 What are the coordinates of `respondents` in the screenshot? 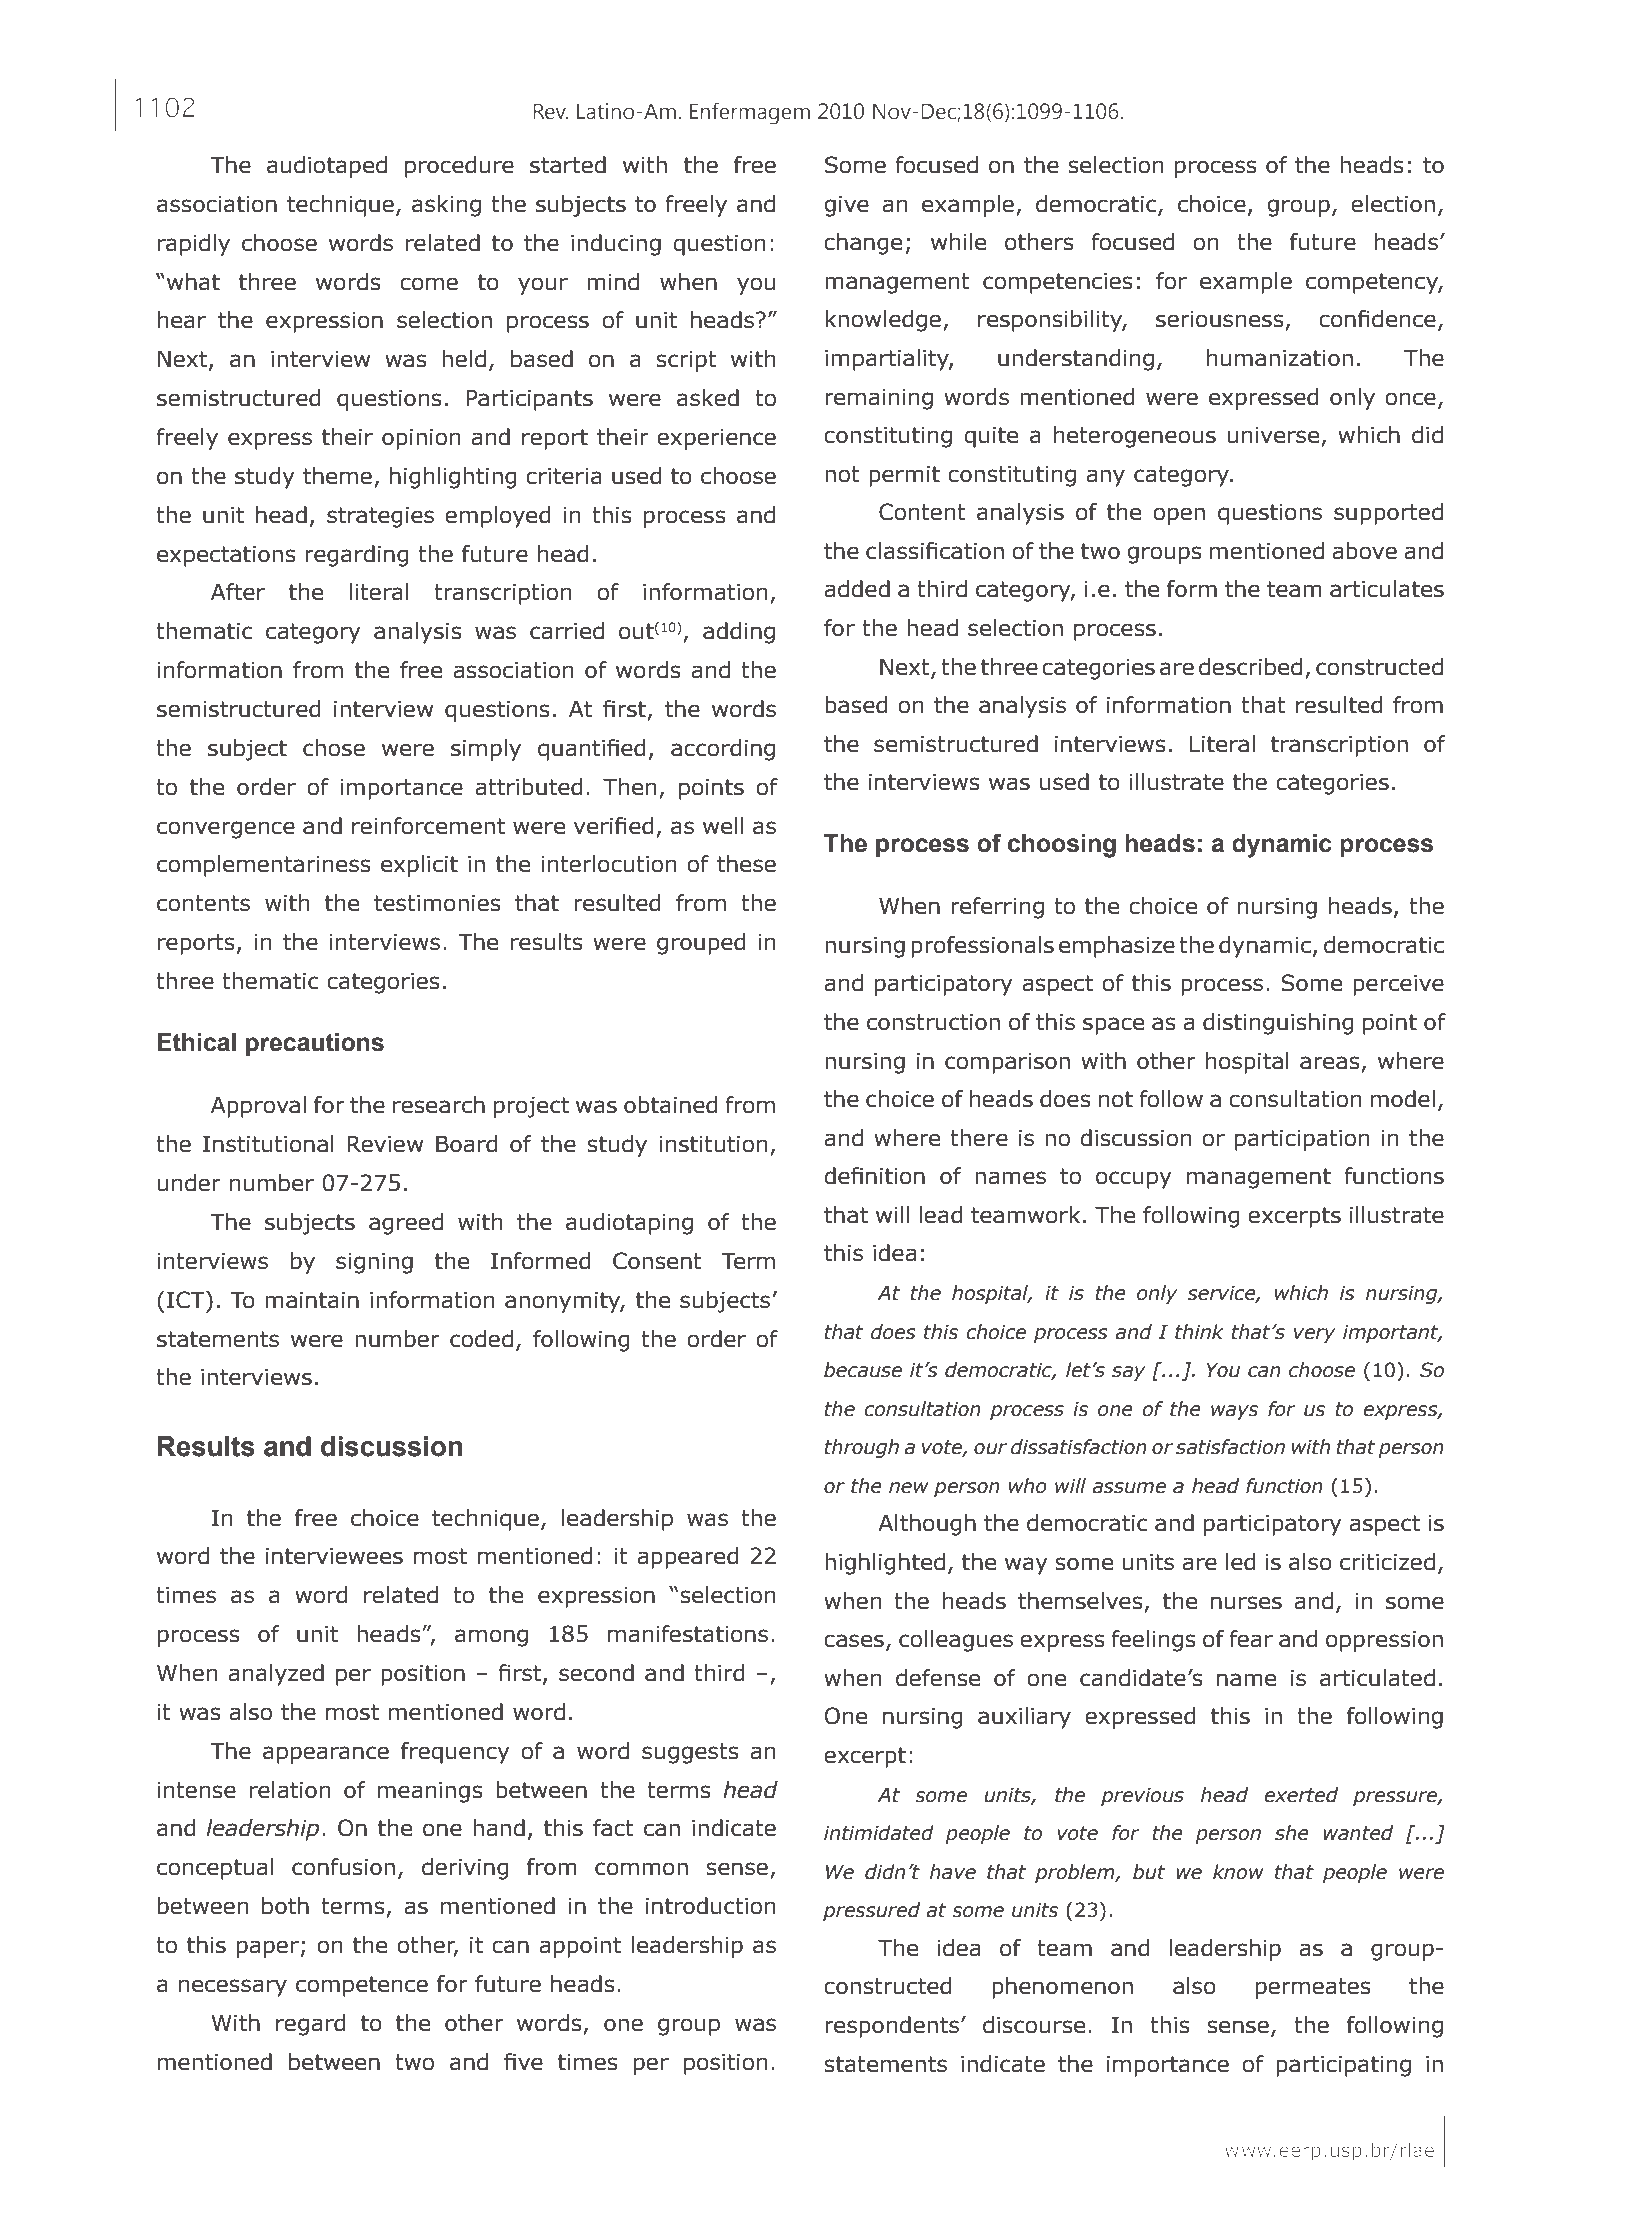 It's located at (893, 2027).
